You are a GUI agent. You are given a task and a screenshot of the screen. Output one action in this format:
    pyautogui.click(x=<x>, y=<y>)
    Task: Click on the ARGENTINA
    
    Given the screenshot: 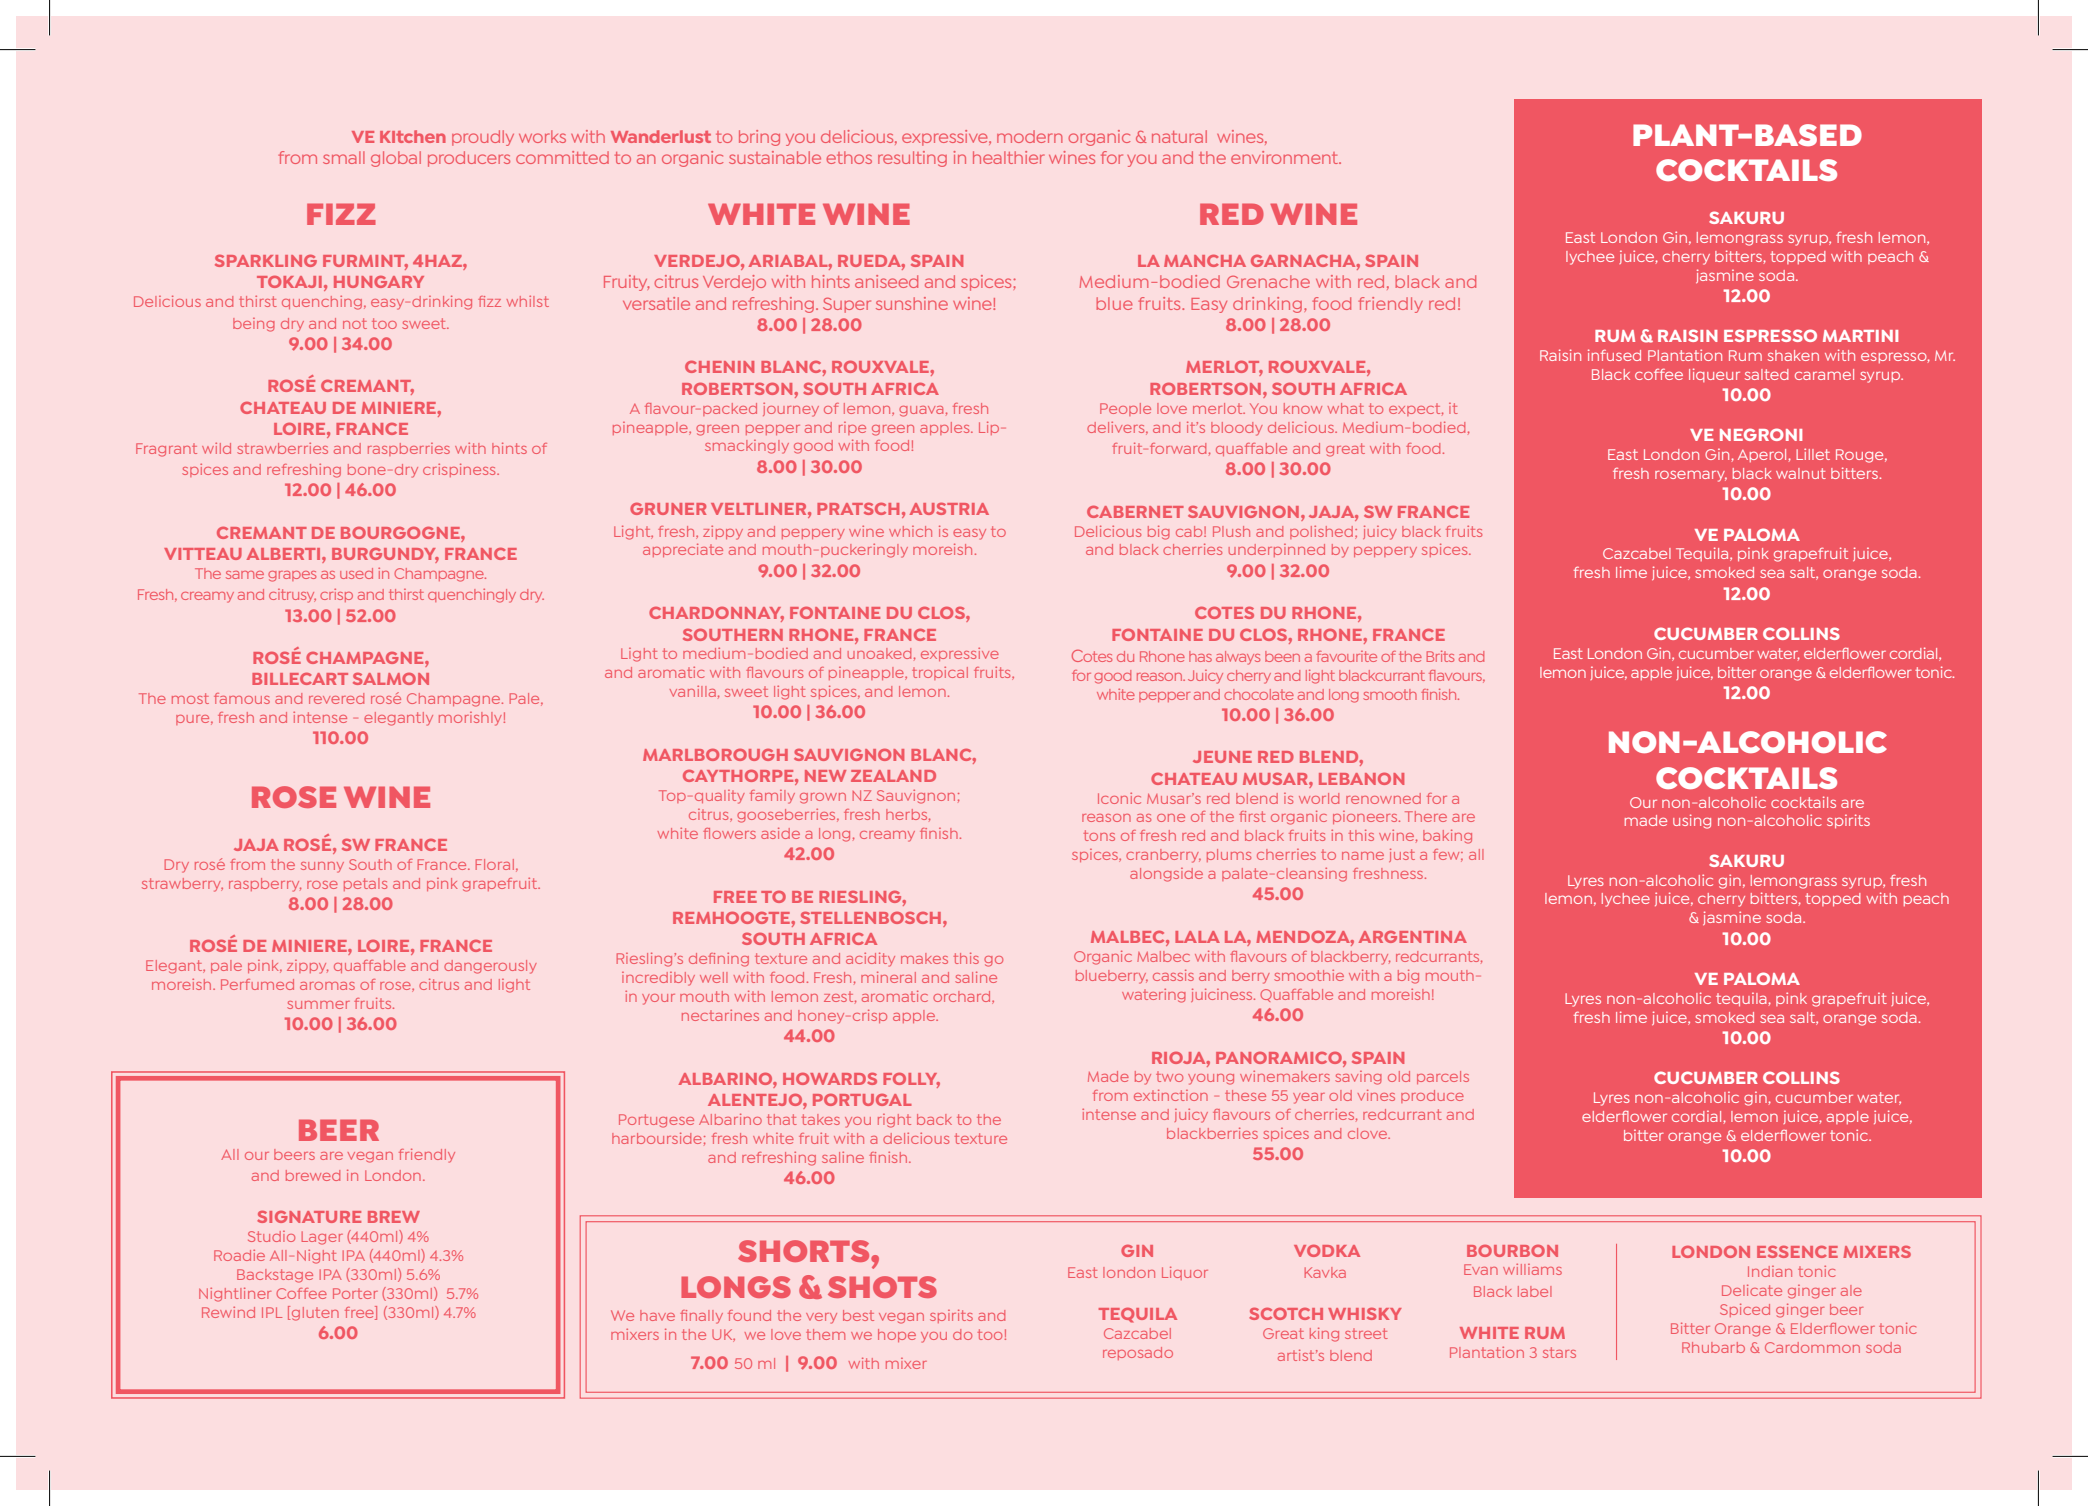 What is the action you would take?
    pyautogui.click(x=1413, y=937)
